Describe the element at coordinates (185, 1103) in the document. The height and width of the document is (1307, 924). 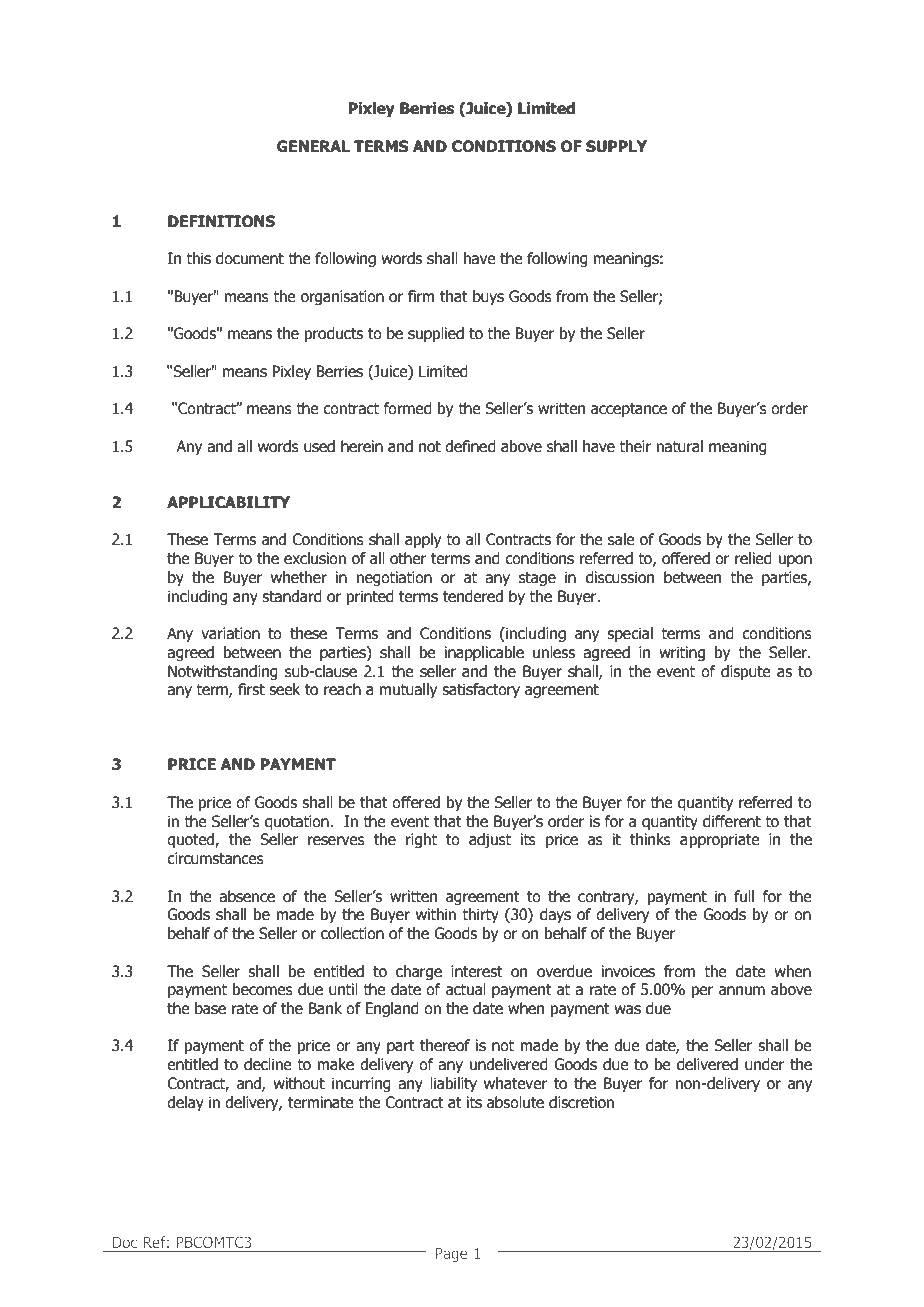
I see `delay` at that location.
